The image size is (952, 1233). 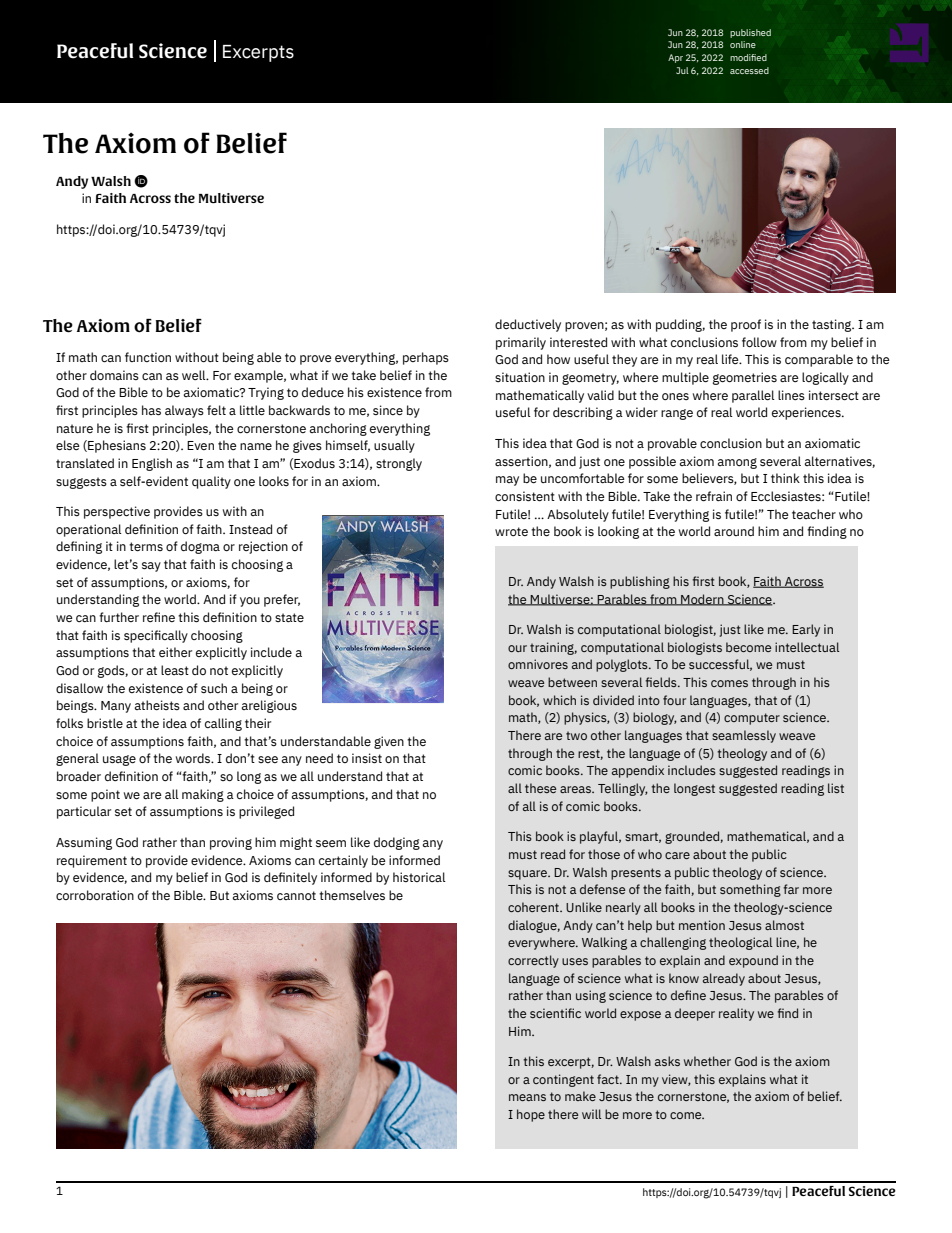 What do you see at coordinates (749, 70) in the screenshot?
I see `accessed` at bounding box center [749, 70].
